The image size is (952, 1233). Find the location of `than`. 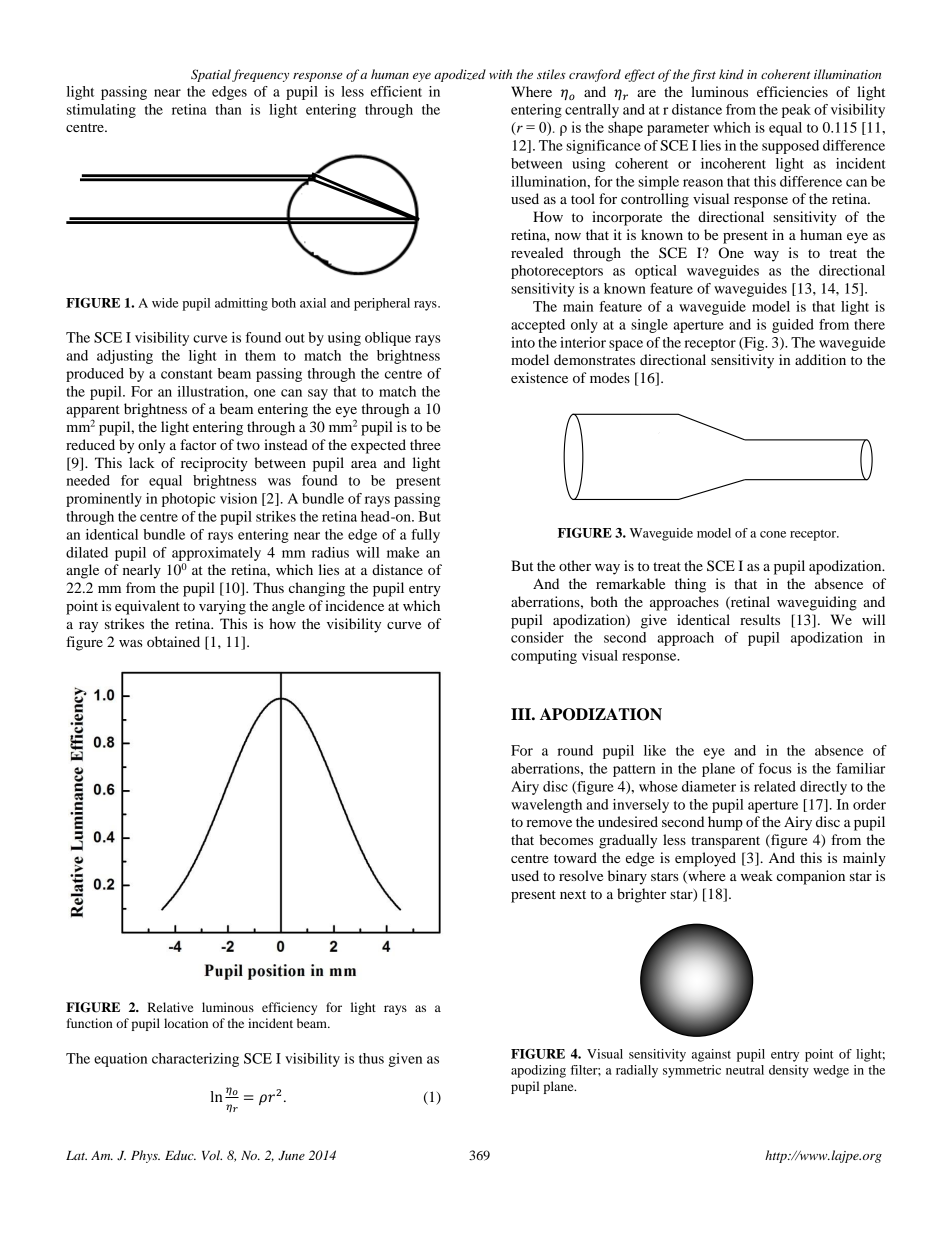

than is located at coordinates (229, 109).
